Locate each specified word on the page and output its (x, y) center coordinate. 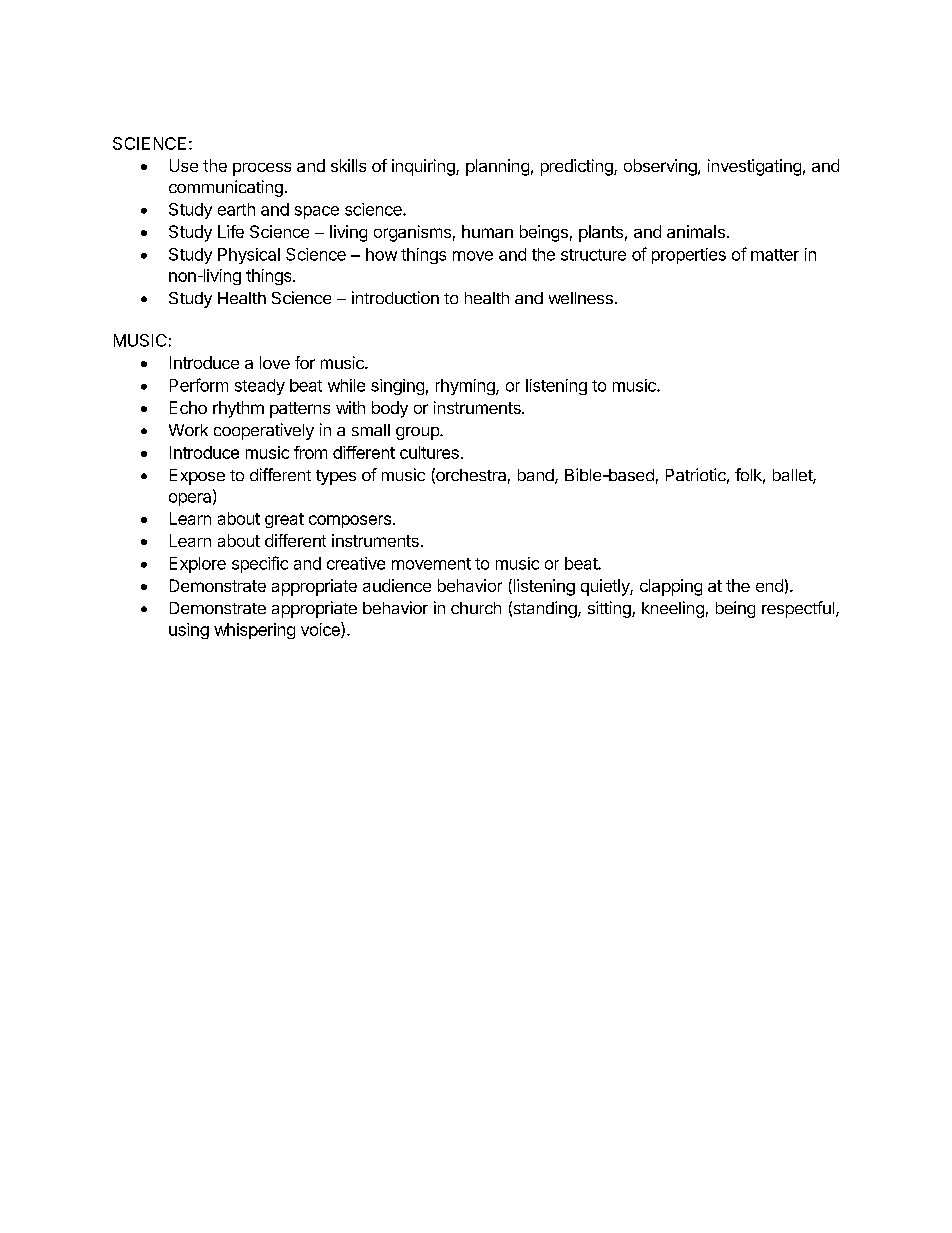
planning (497, 167)
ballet (793, 476)
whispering (254, 631)
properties (689, 256)
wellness (581, 298)
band (537, 476)
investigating (754, 167)
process (262, 169)
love (275, 362)
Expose (197, 477)
